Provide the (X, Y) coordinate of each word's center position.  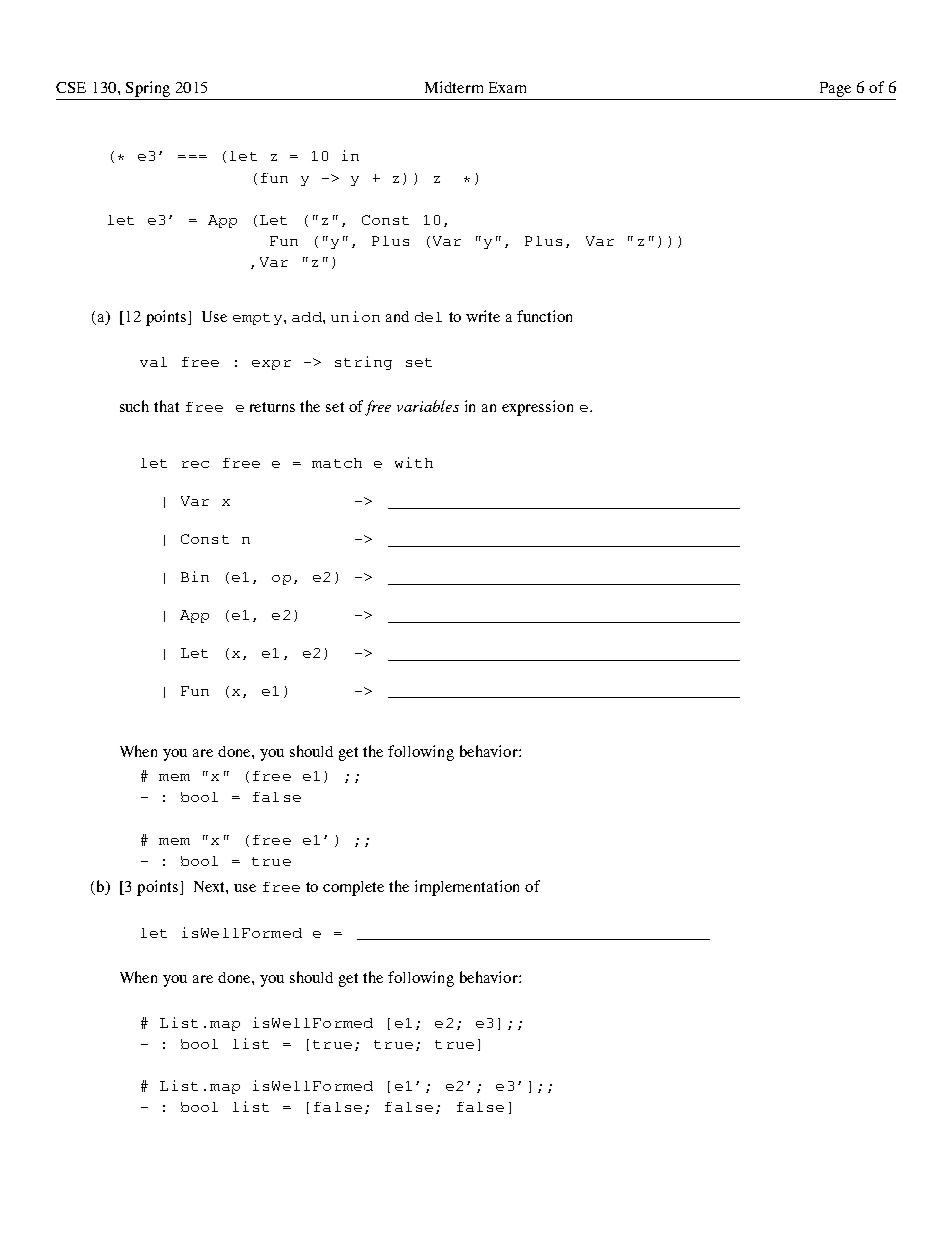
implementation (467, 888)
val (153, 362)
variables (428, 406)
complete (353, 888)
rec (195, 464)
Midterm (454, 87)
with (414, 462)
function (544, 316)
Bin (195, 576)
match (337, 463)
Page (835, 89)
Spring (148, 89)
